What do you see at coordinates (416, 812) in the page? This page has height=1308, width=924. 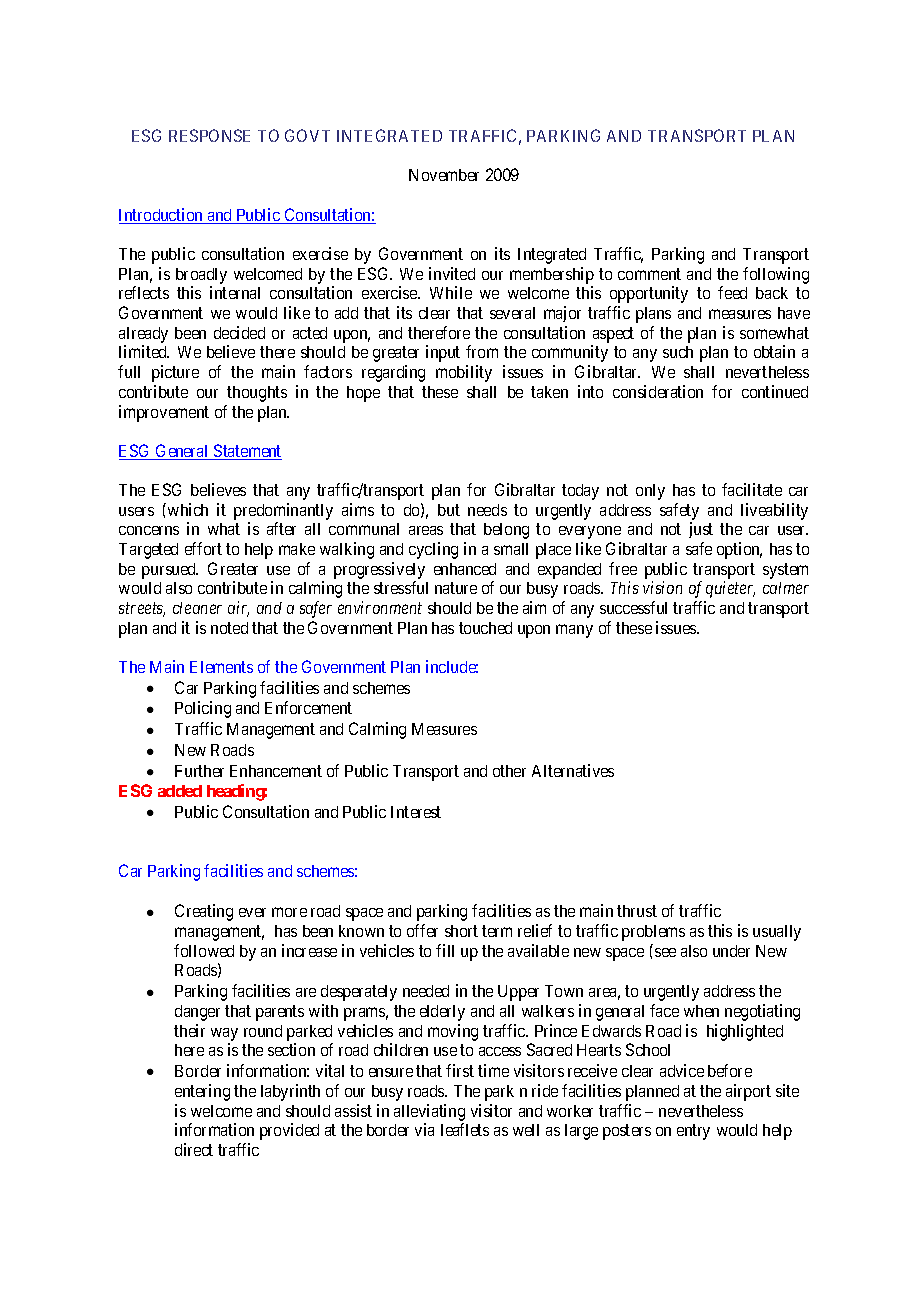 I see `Interest` at bounding box center [416, 812].
